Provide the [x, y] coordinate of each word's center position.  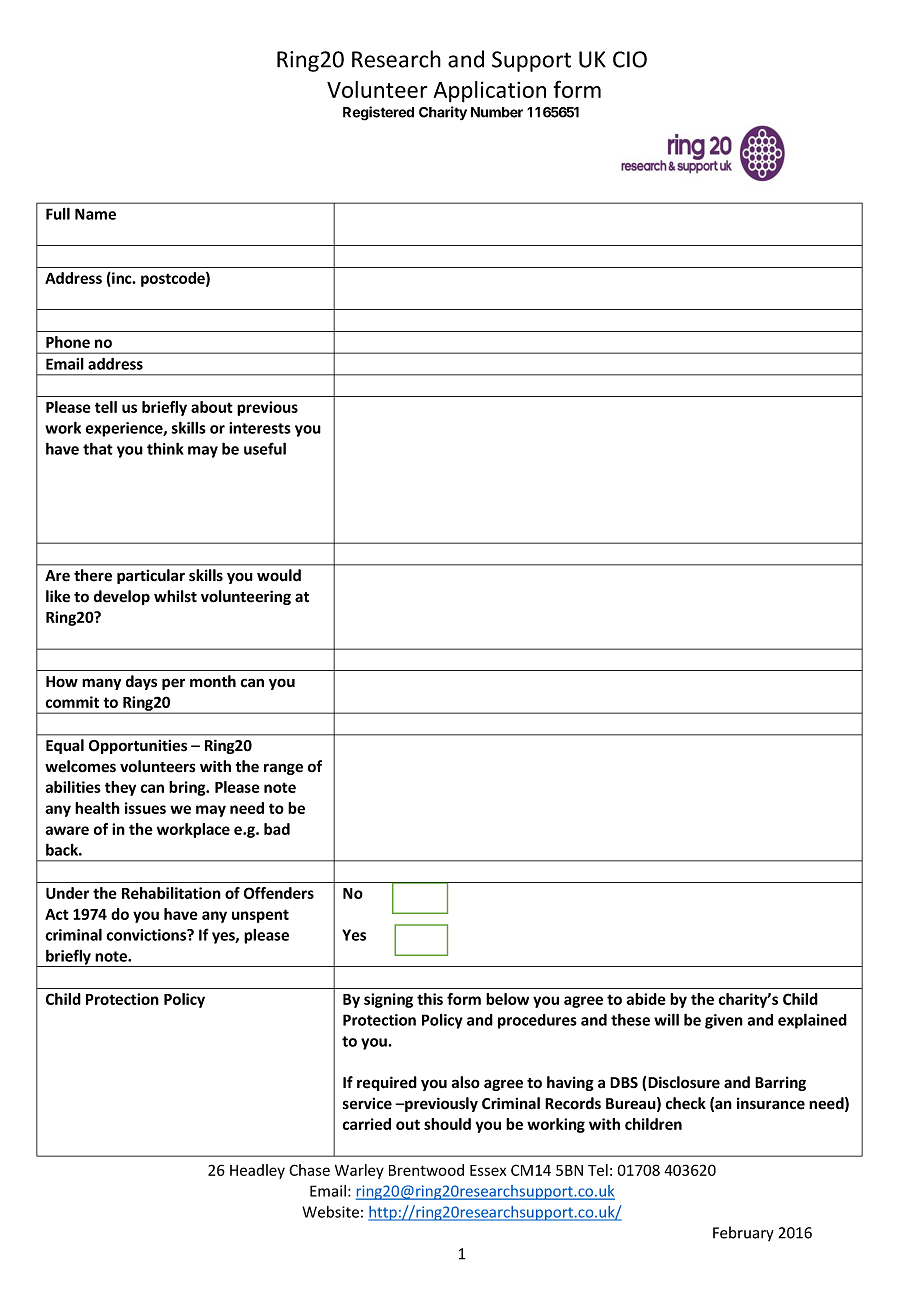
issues [145, 808]
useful [265, 448]
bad [277, 829]
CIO [630, 59]
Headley [257, 1171]
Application [490, 92]
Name [95, 214]
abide [646, 999]
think [165, 448]
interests [260, 428]
